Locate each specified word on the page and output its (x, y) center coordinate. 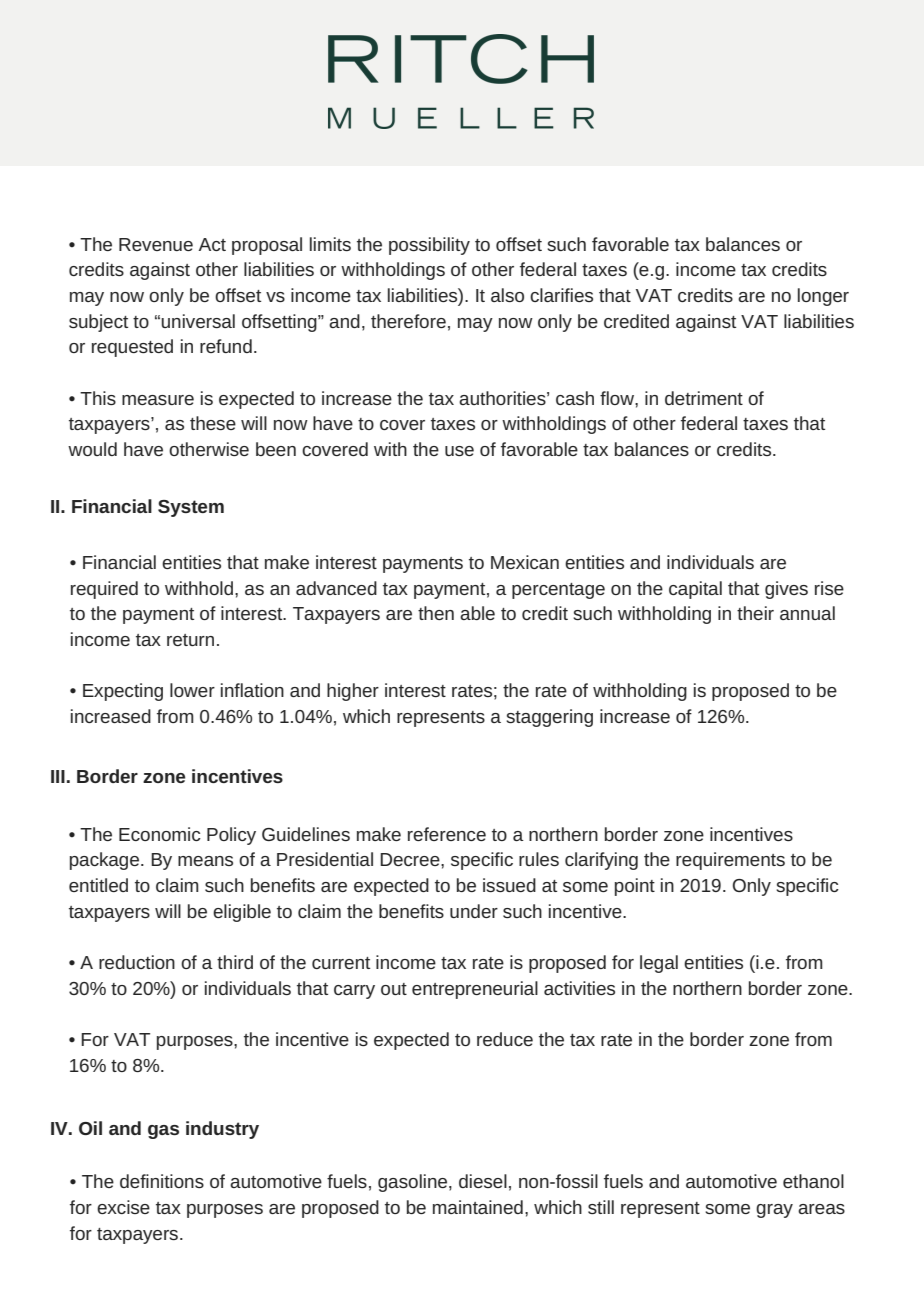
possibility (429, 246)
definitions (162, 1181)
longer (823, 297)
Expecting (123, 692)
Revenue (156, 244)
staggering (549, 718)
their (755, 613)
